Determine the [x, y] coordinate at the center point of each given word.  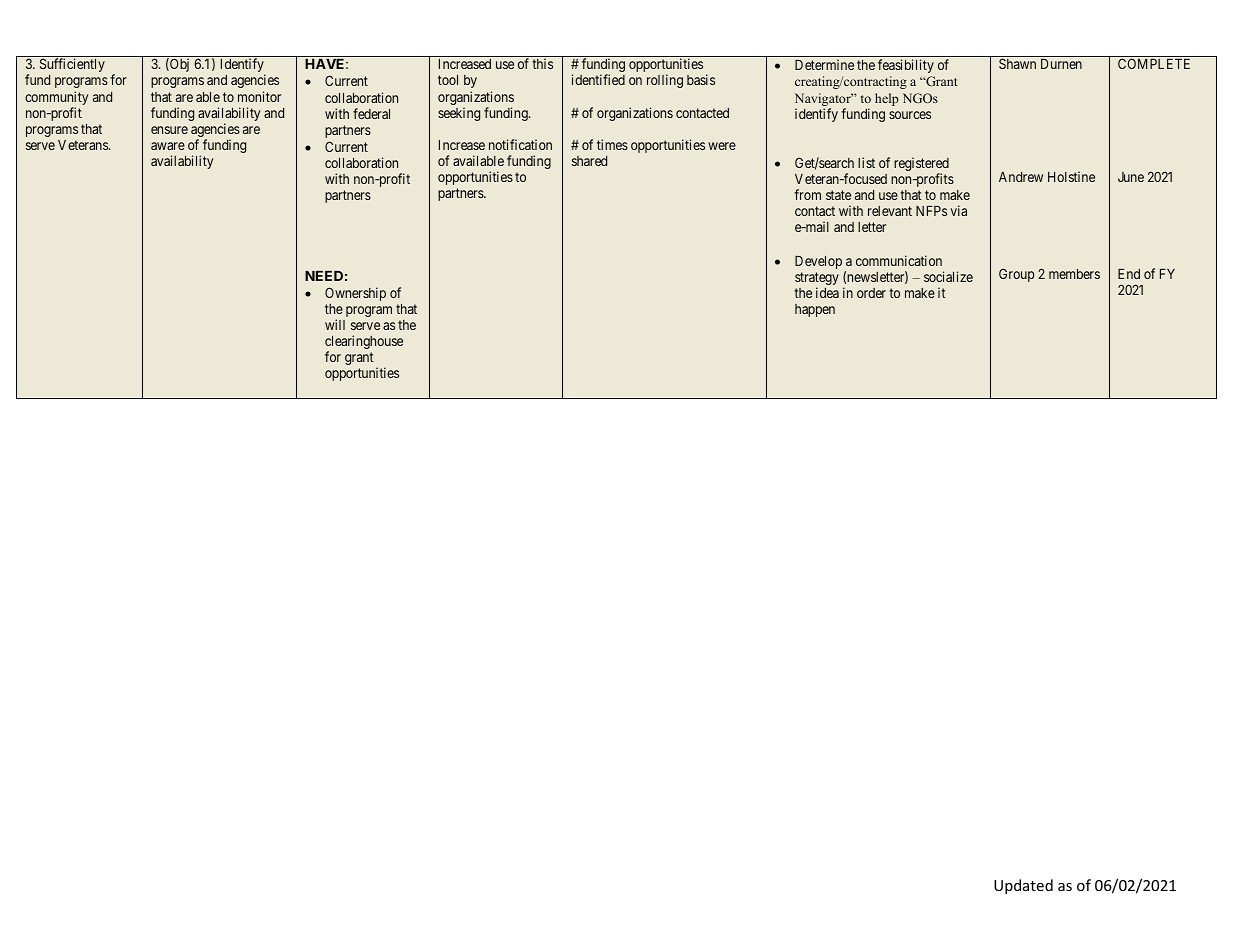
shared [589, 161]
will [335, 324]
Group [1016, 275]
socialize [948, 276]
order [871, 293]
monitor [259, 96]
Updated [1023, 886]
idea [827, 292]
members [1074, 274]
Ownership [355, 294]
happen [815, 310]
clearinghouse [364, 343]
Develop [818, 262]
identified [598, 79]
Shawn [1017, 63]
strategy [817, 280]
